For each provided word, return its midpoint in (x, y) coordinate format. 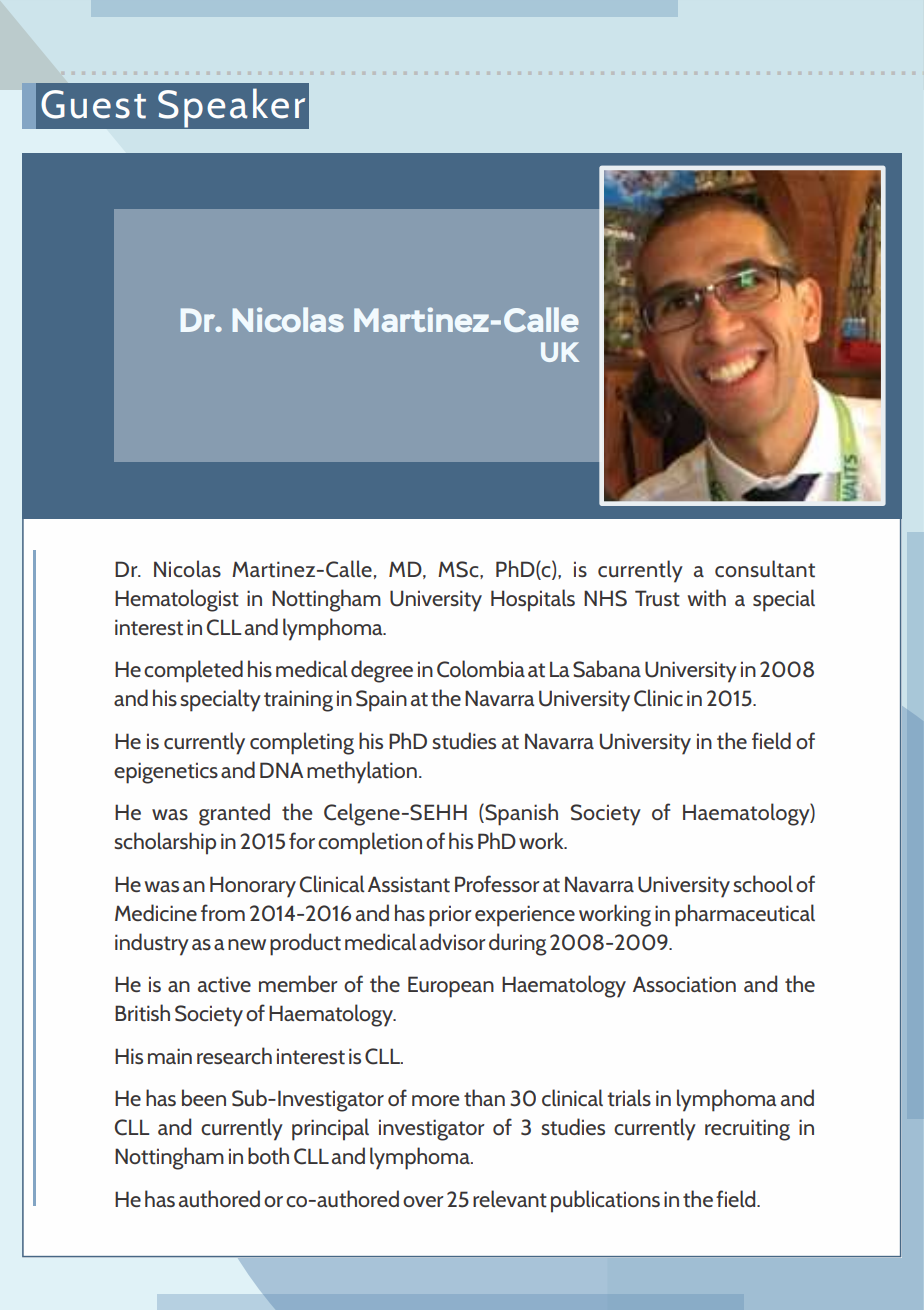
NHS (605, 598)
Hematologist (177, 600)
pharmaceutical (745, 915)
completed (193, 671)
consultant (765, 569)
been (204, 1097)
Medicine (156, 912)
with (706, 598)
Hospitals (533, 600)
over (423, 1201)
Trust (657, 598)
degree (382, 671)
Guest (93, 104)
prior (450, 916)
